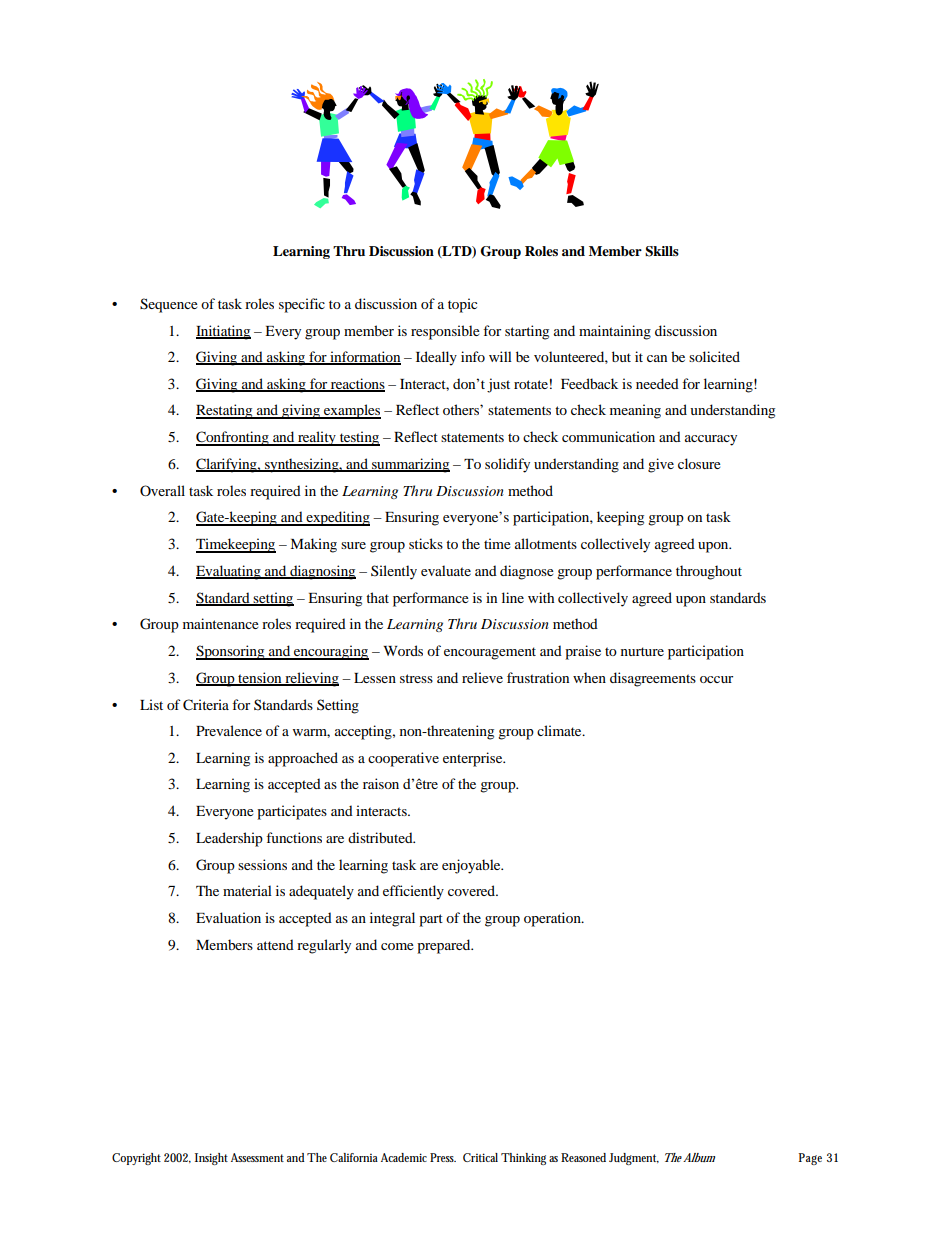 This document has height=1233, width=952. I want to click on Criteria, so click(206, 705).
